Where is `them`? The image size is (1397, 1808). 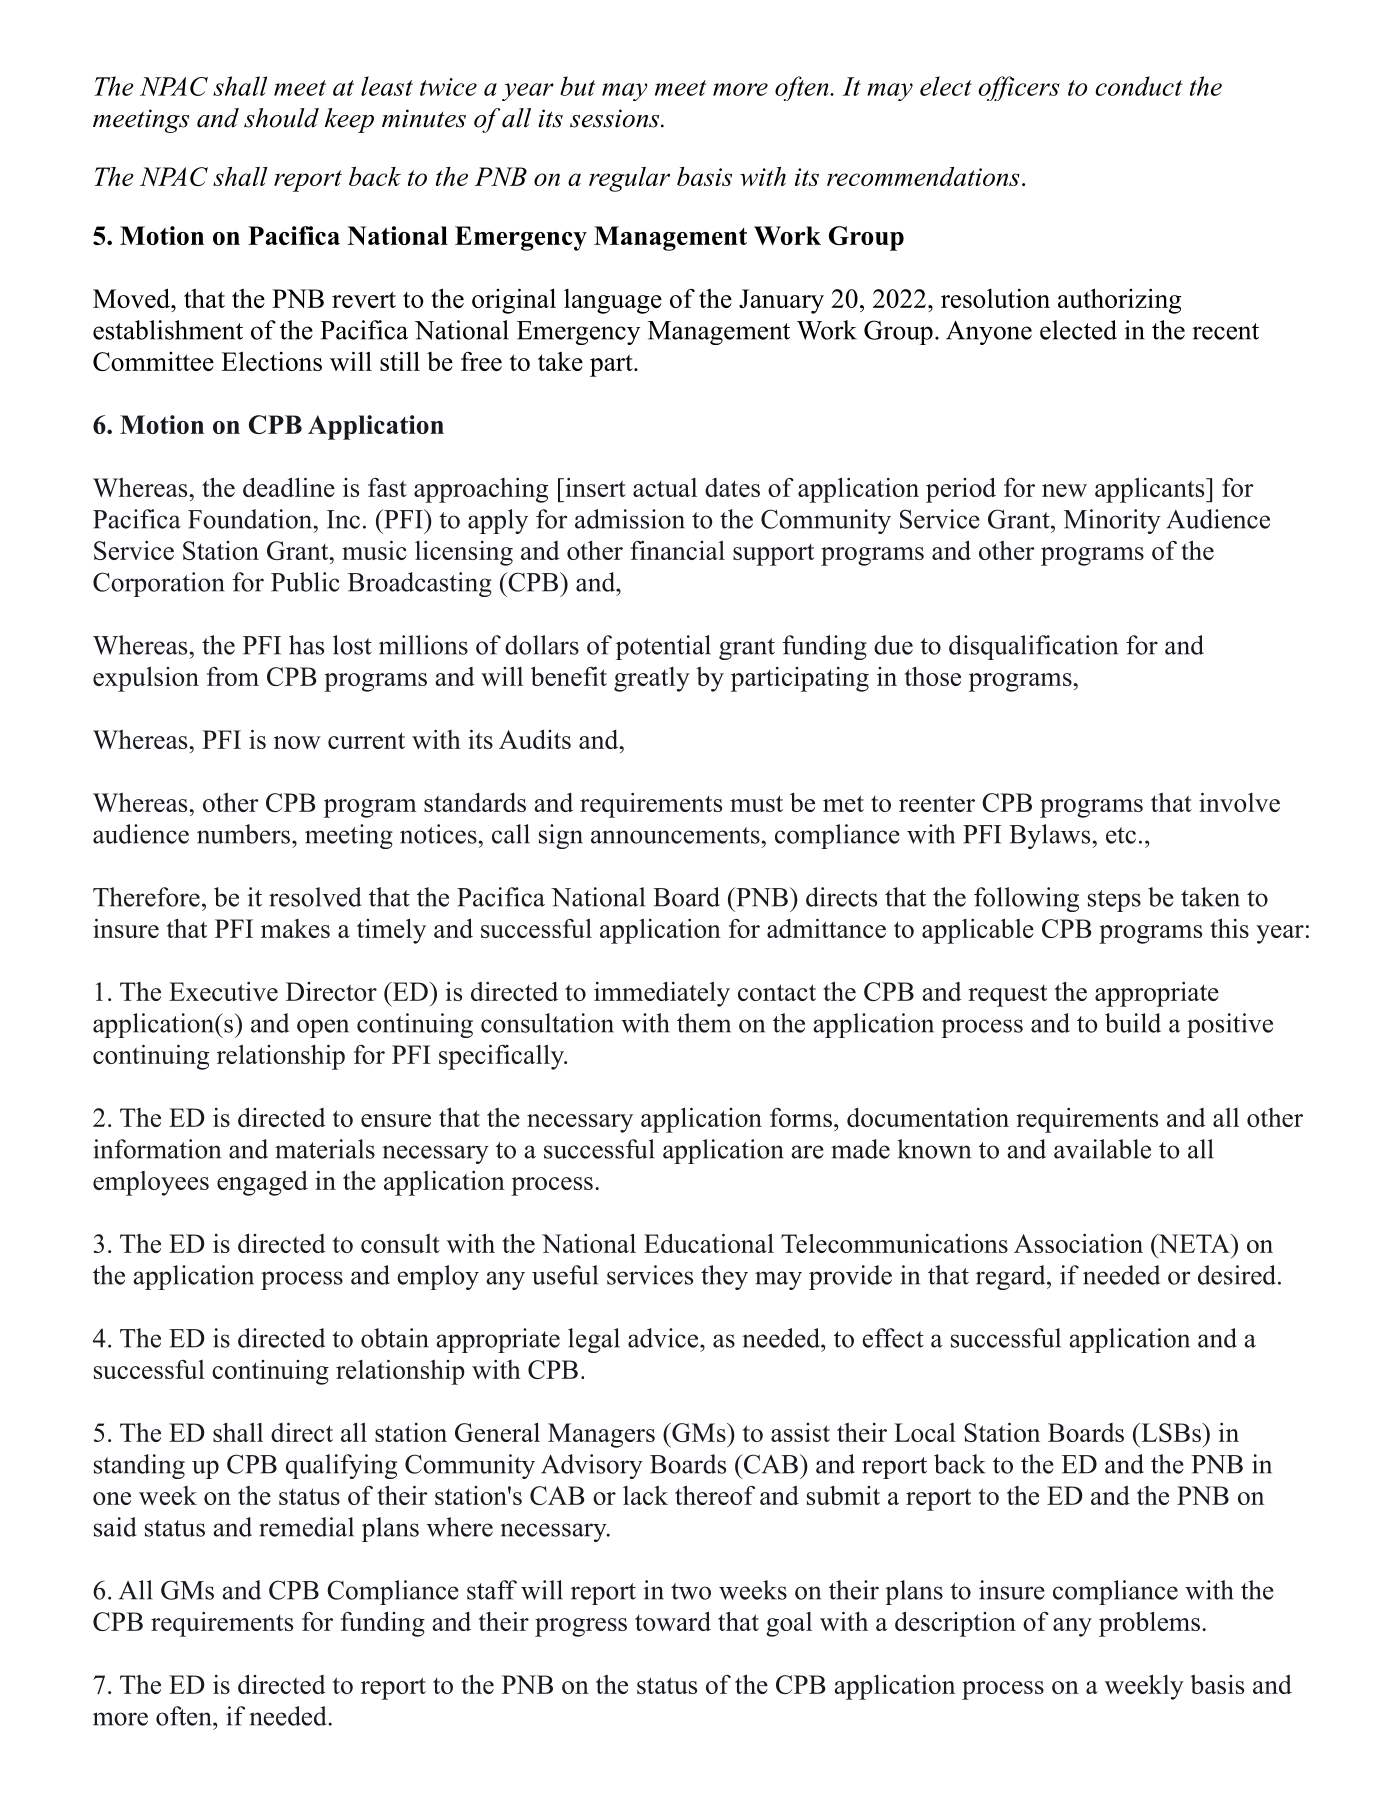
them is located at coordinates (704, 1023).
